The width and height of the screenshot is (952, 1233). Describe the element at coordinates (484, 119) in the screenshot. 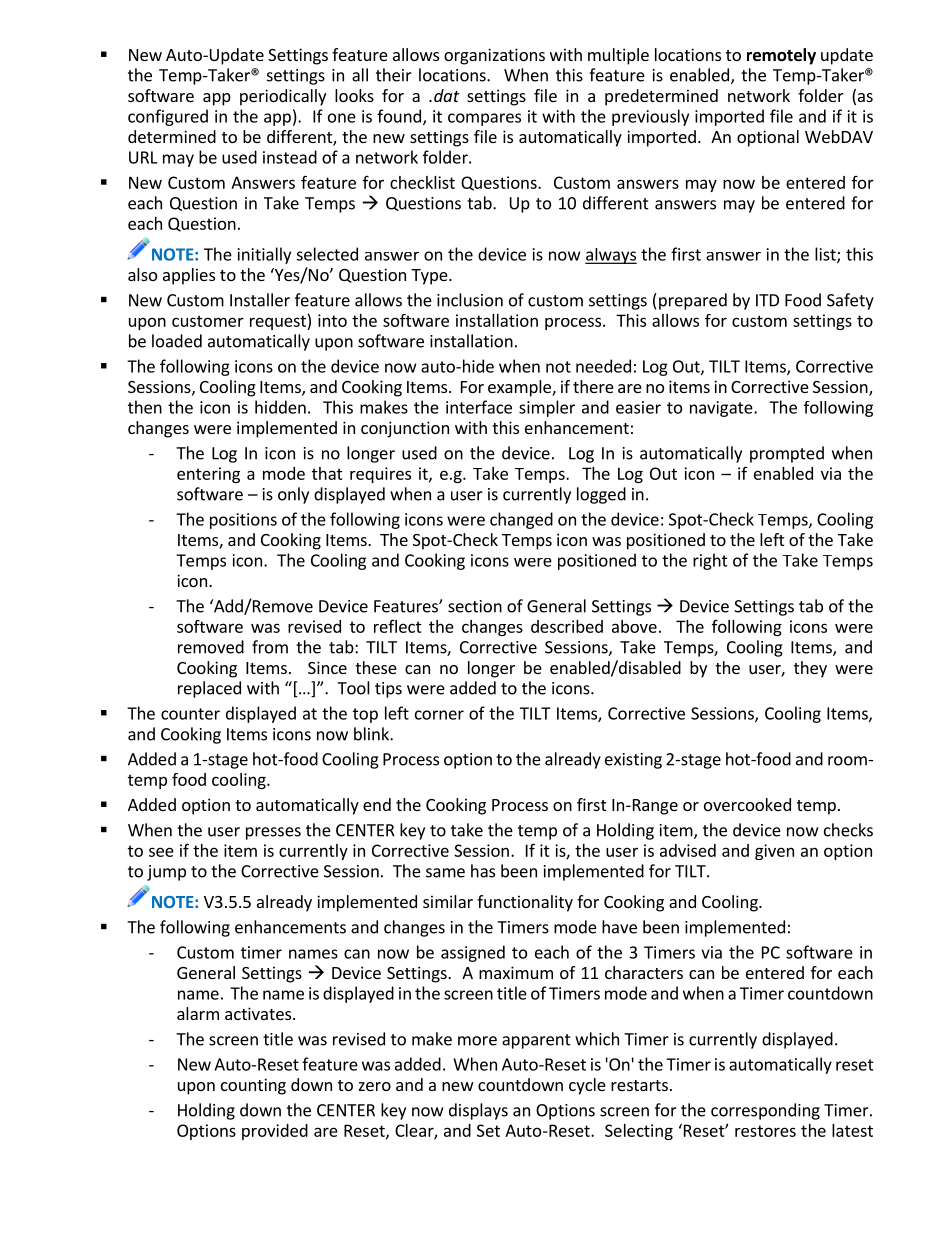

I see `compares` at that location.
